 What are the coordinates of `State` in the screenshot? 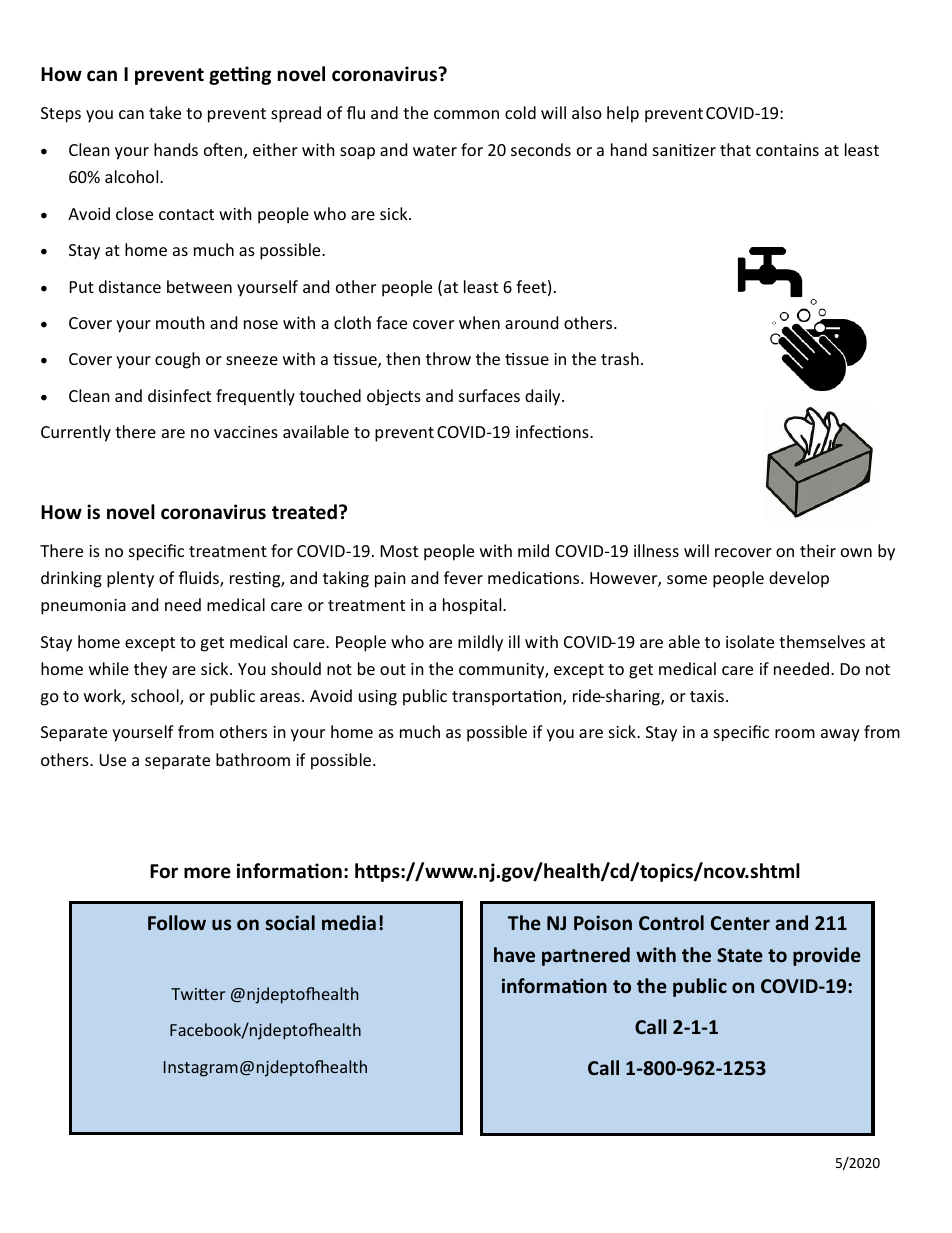 It's located at (740, 955).
